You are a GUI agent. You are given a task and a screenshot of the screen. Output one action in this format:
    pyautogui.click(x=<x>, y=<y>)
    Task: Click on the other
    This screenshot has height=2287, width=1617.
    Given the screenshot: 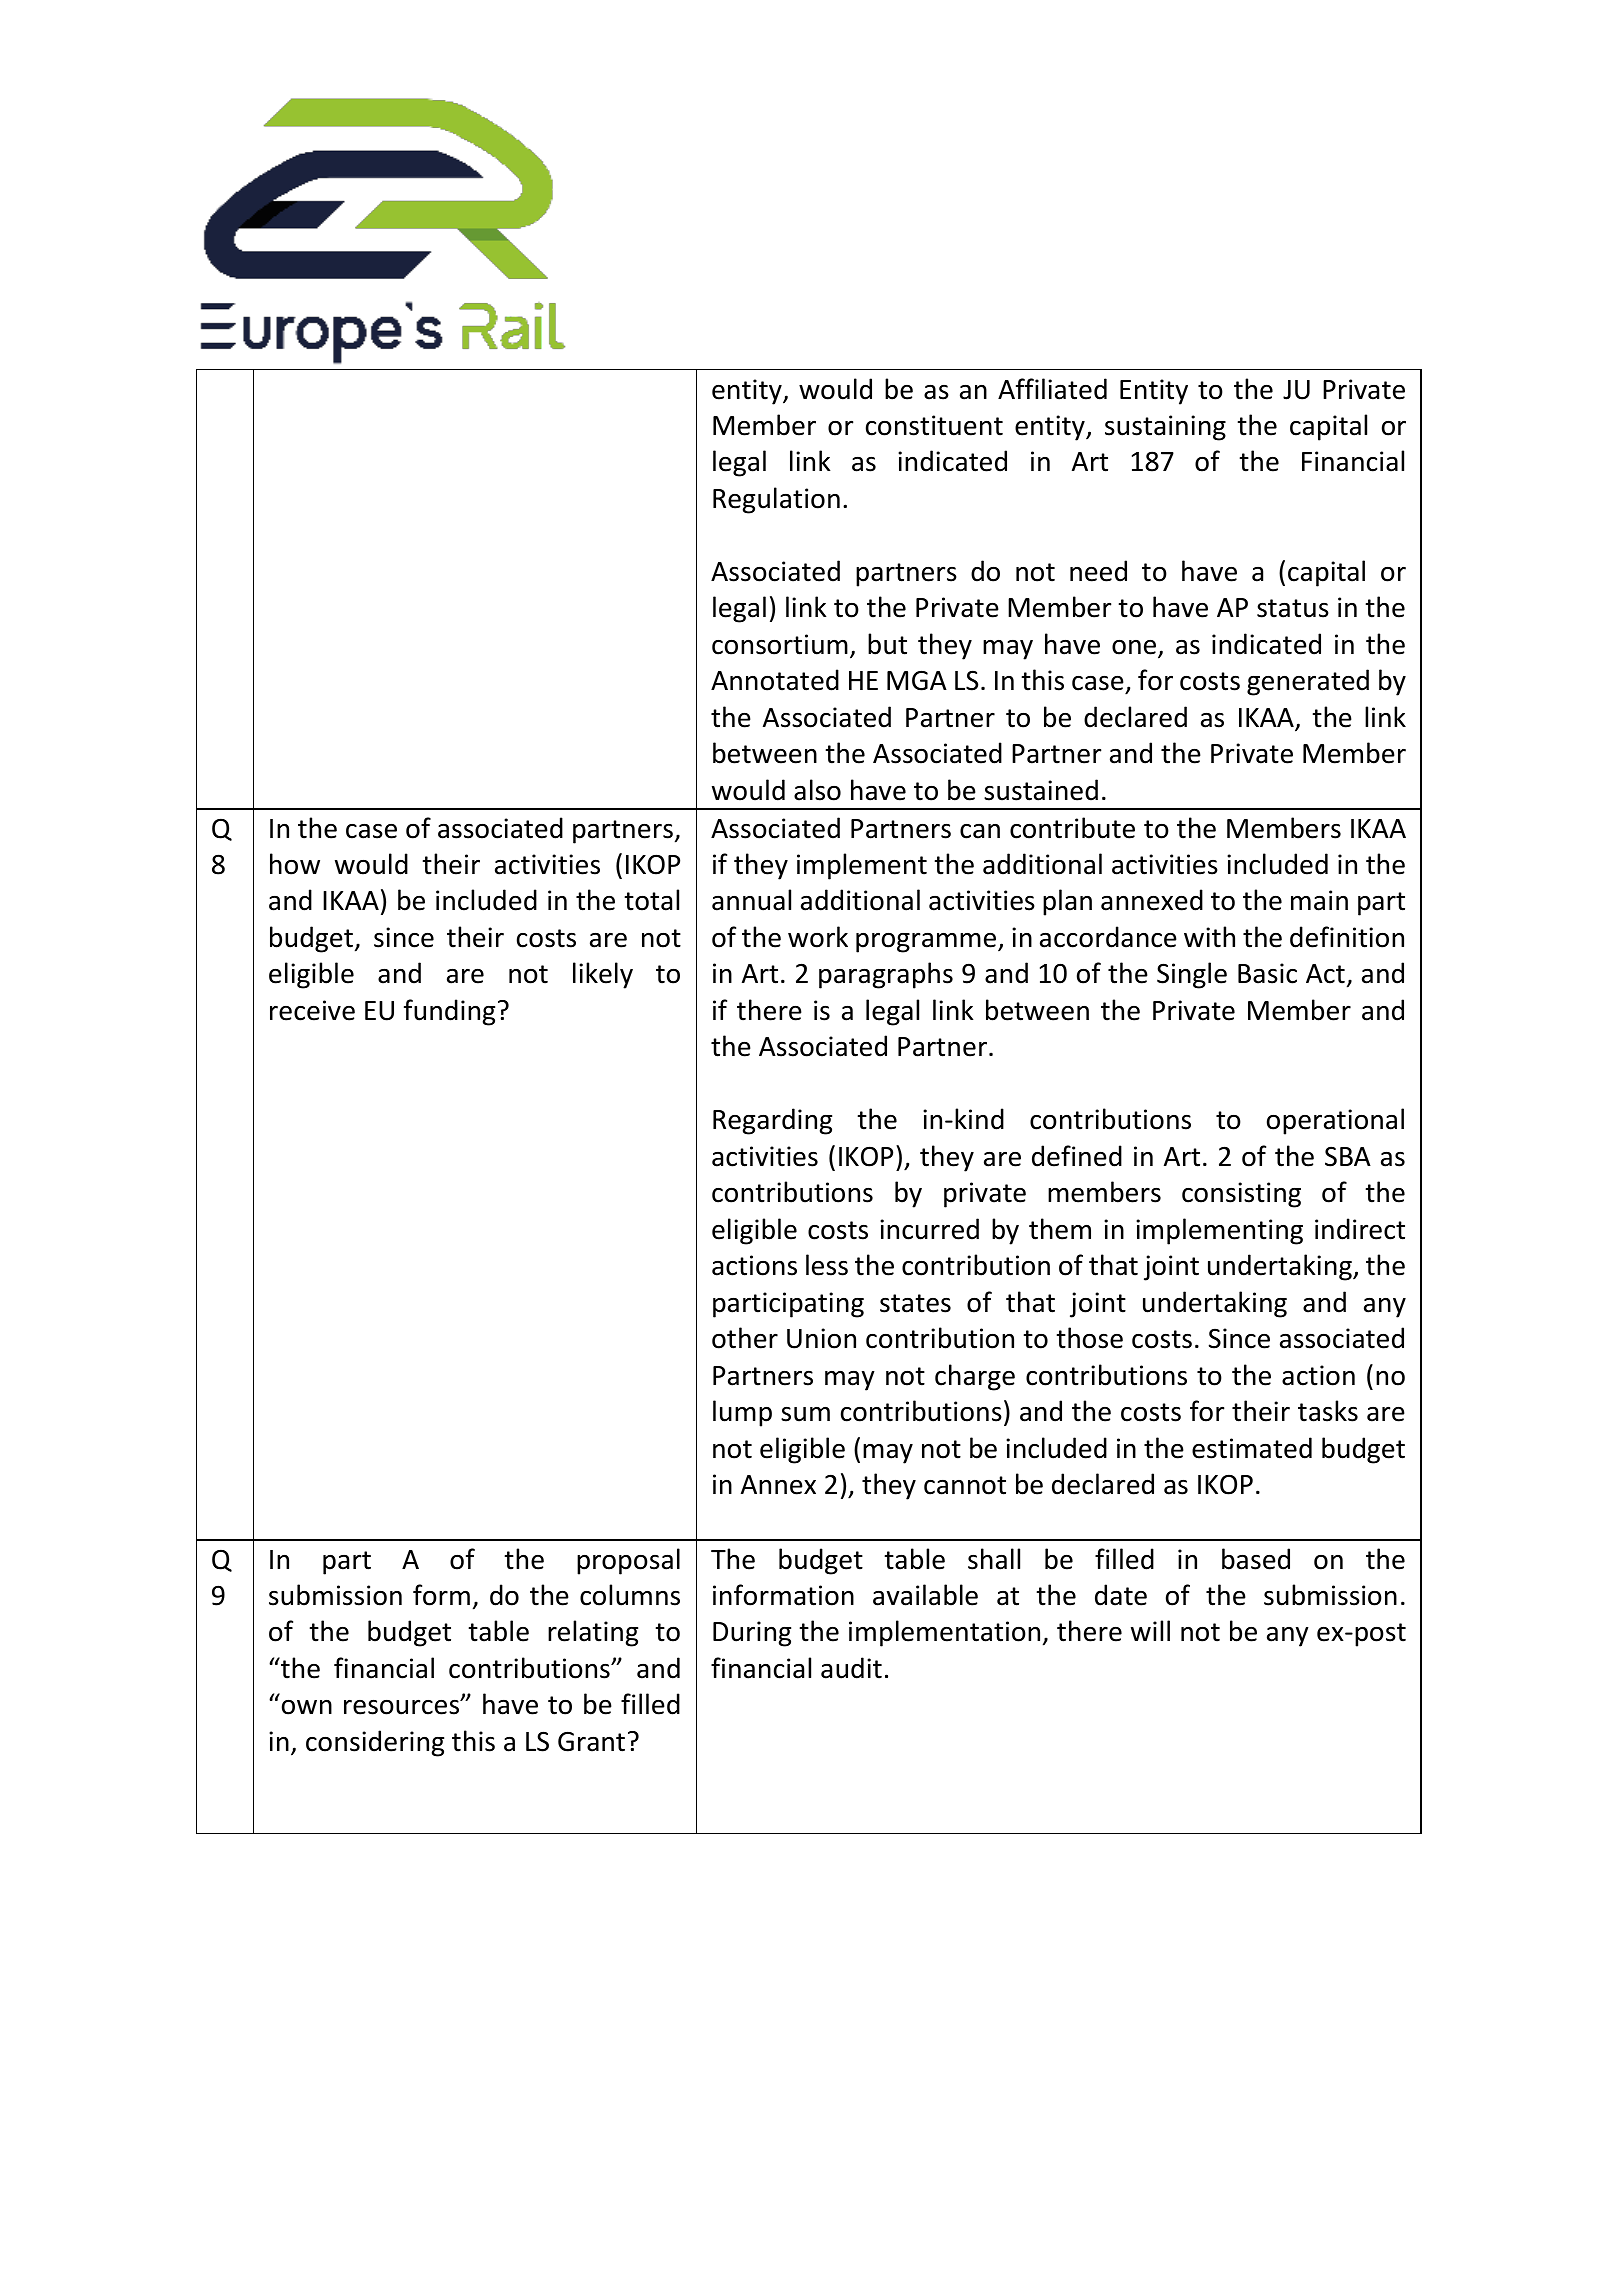 What is the action you would take?
    pyautogui.click(x=745, y=1338)
